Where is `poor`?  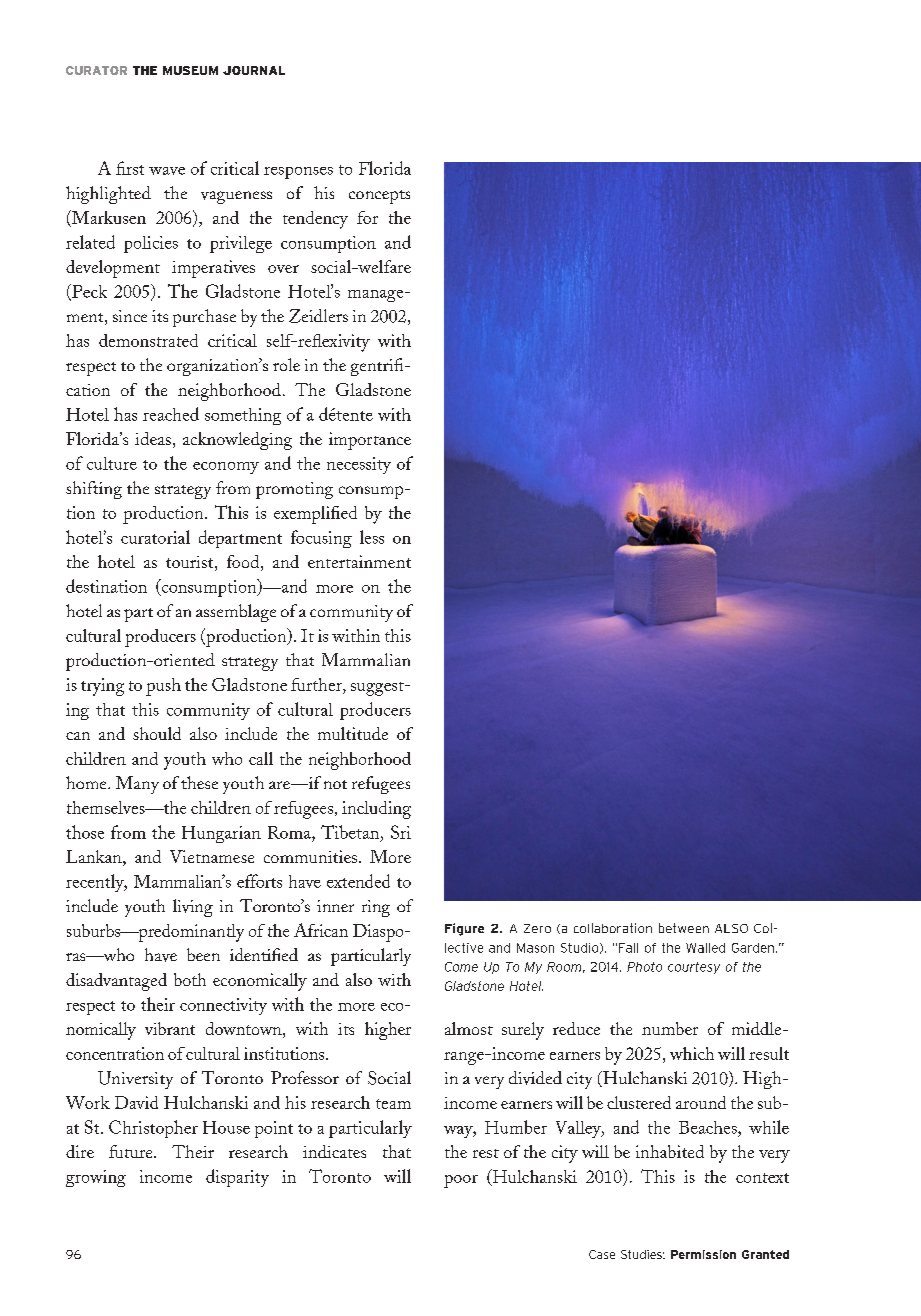
poor is located at coordinates (461, 1181).
